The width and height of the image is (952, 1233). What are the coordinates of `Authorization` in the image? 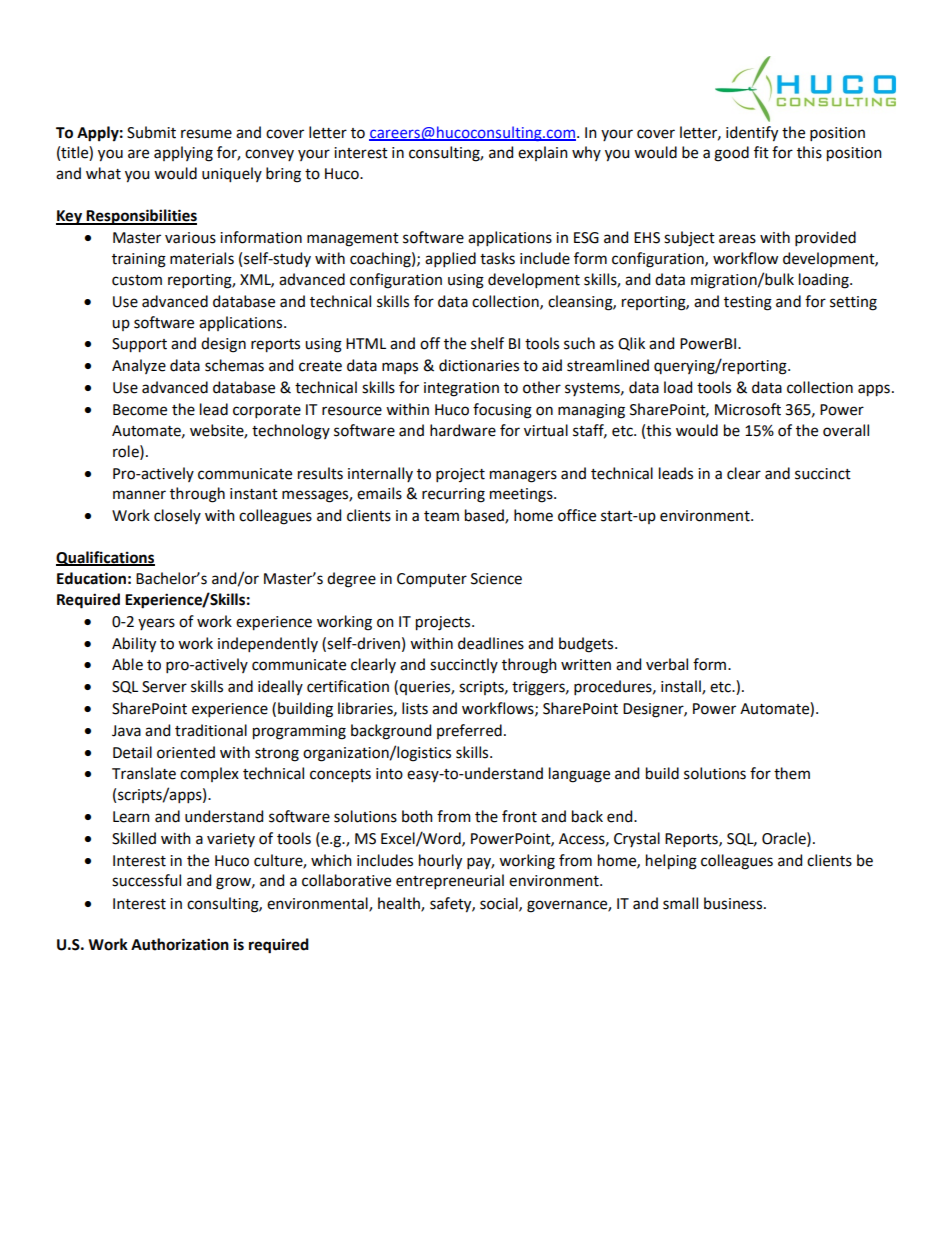 It's located at (180, 944).
